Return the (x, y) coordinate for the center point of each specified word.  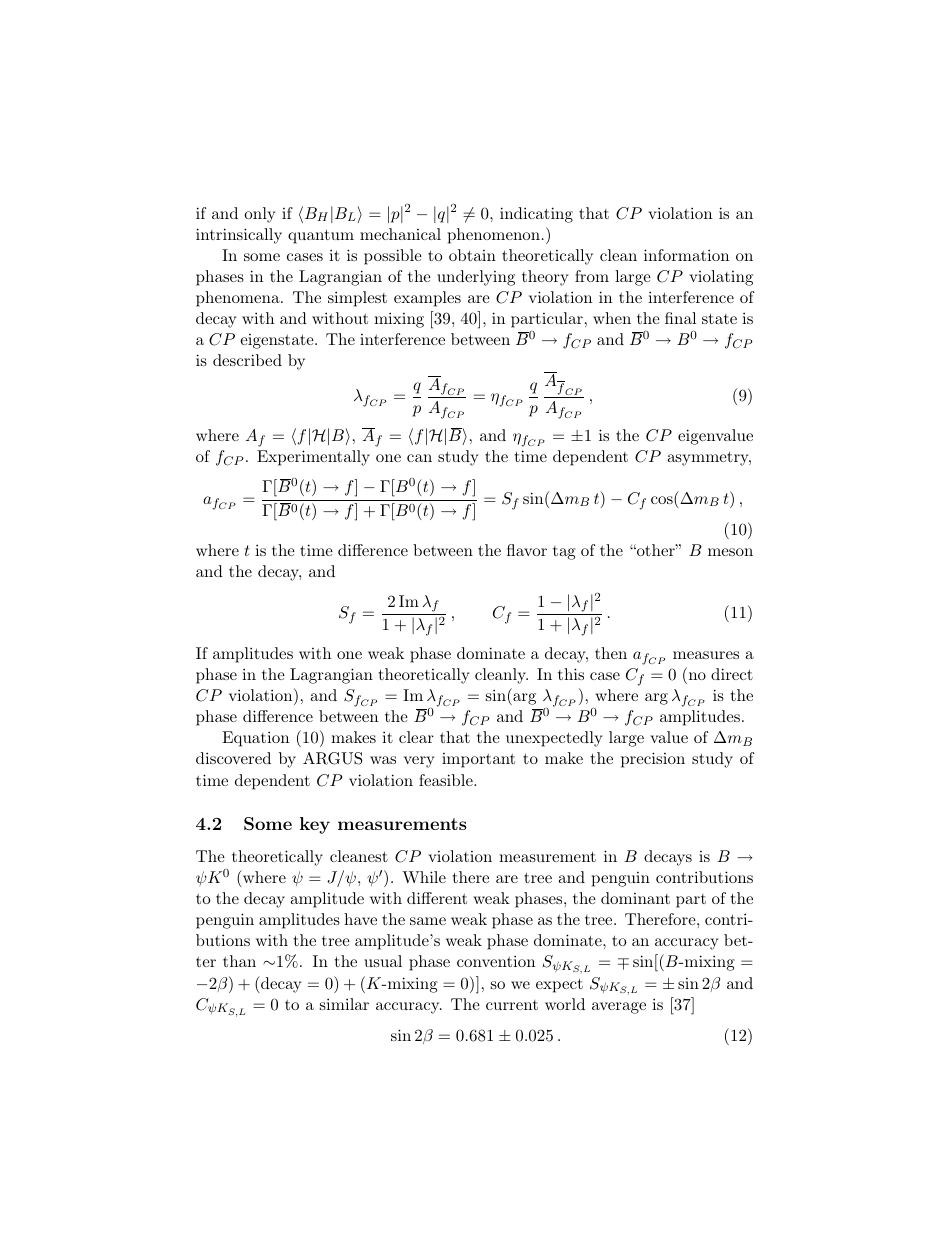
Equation (255, 739)
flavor (527, 550)
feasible (447, 780)
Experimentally (313, 458)
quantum (321, 236)
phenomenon (495, 236)
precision (653, 760)
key (315, 825)
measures (706, 655)
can (419, 458)
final (680, 318)
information (686, 255)
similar (344, 1004)
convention (496, 961)
